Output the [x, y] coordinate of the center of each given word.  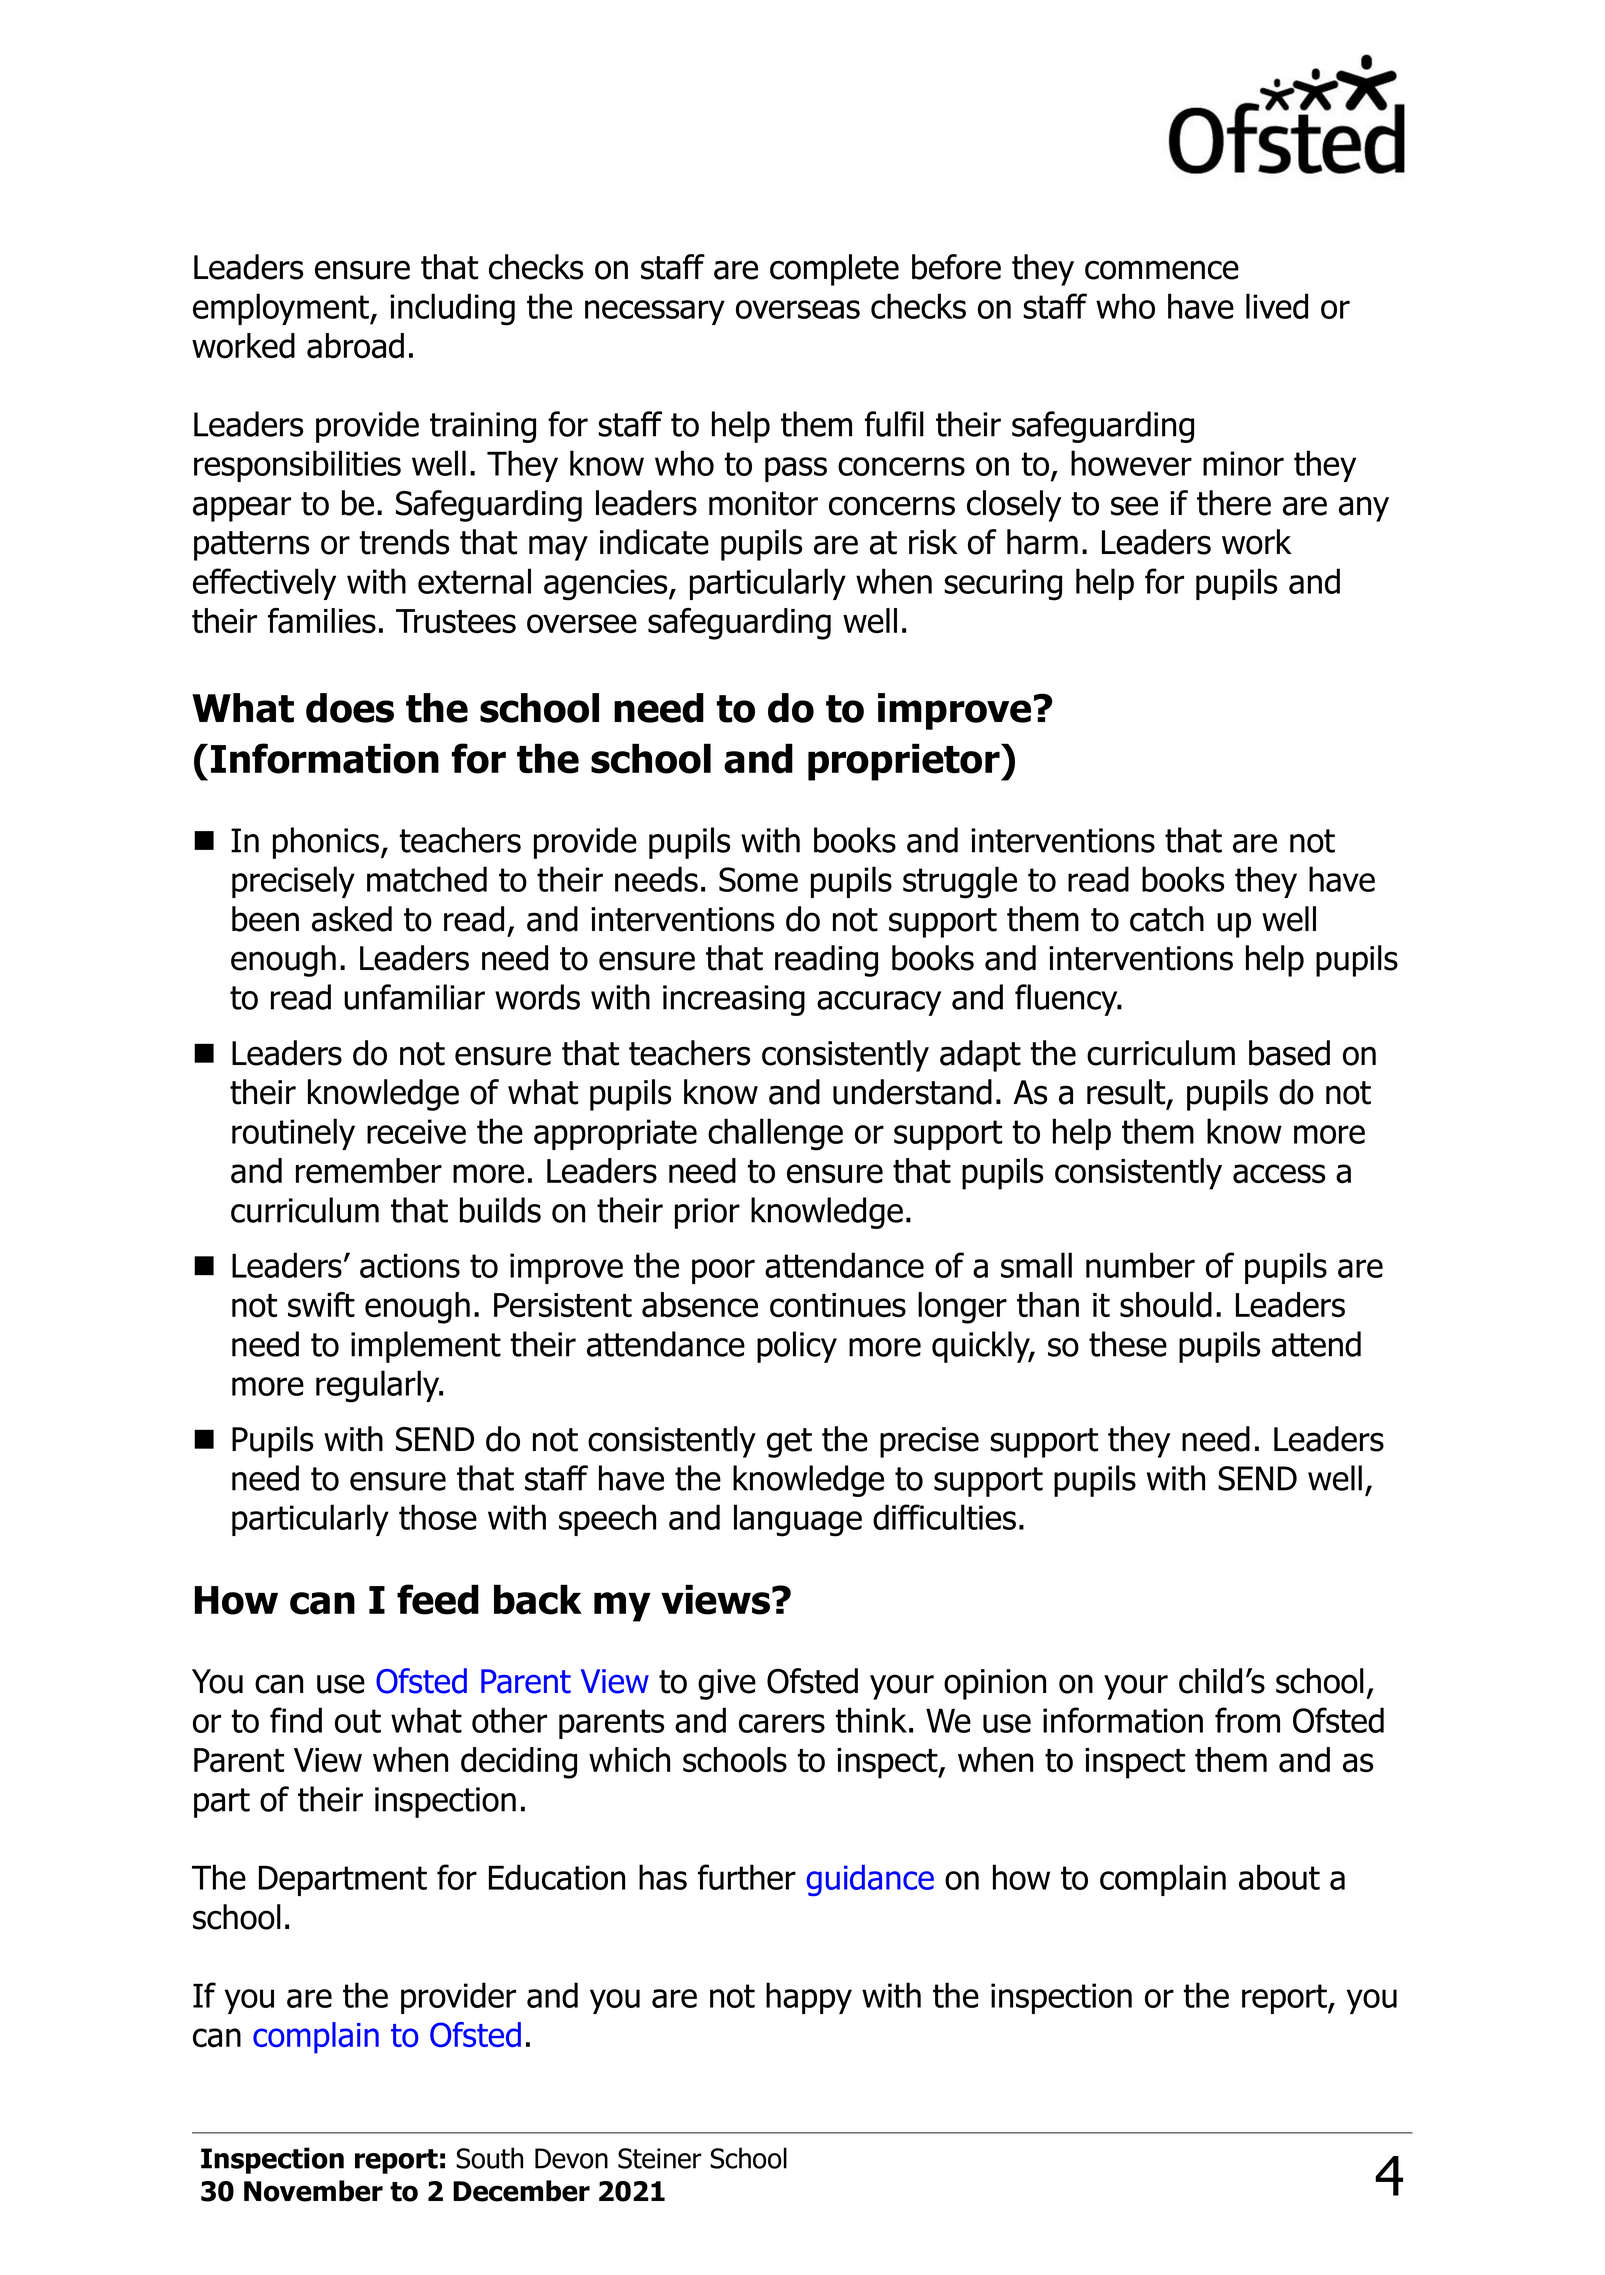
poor [723, 1271]
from [1247, 1720]
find [296, 1720]
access [1279, 1174]
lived [1277, 306]
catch [1167, 919]
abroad [355, 346]
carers [782, 1723]
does [350, 708]
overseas [798, 309]
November [313, 2191]
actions [410, 1265]
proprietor [905, 762]
